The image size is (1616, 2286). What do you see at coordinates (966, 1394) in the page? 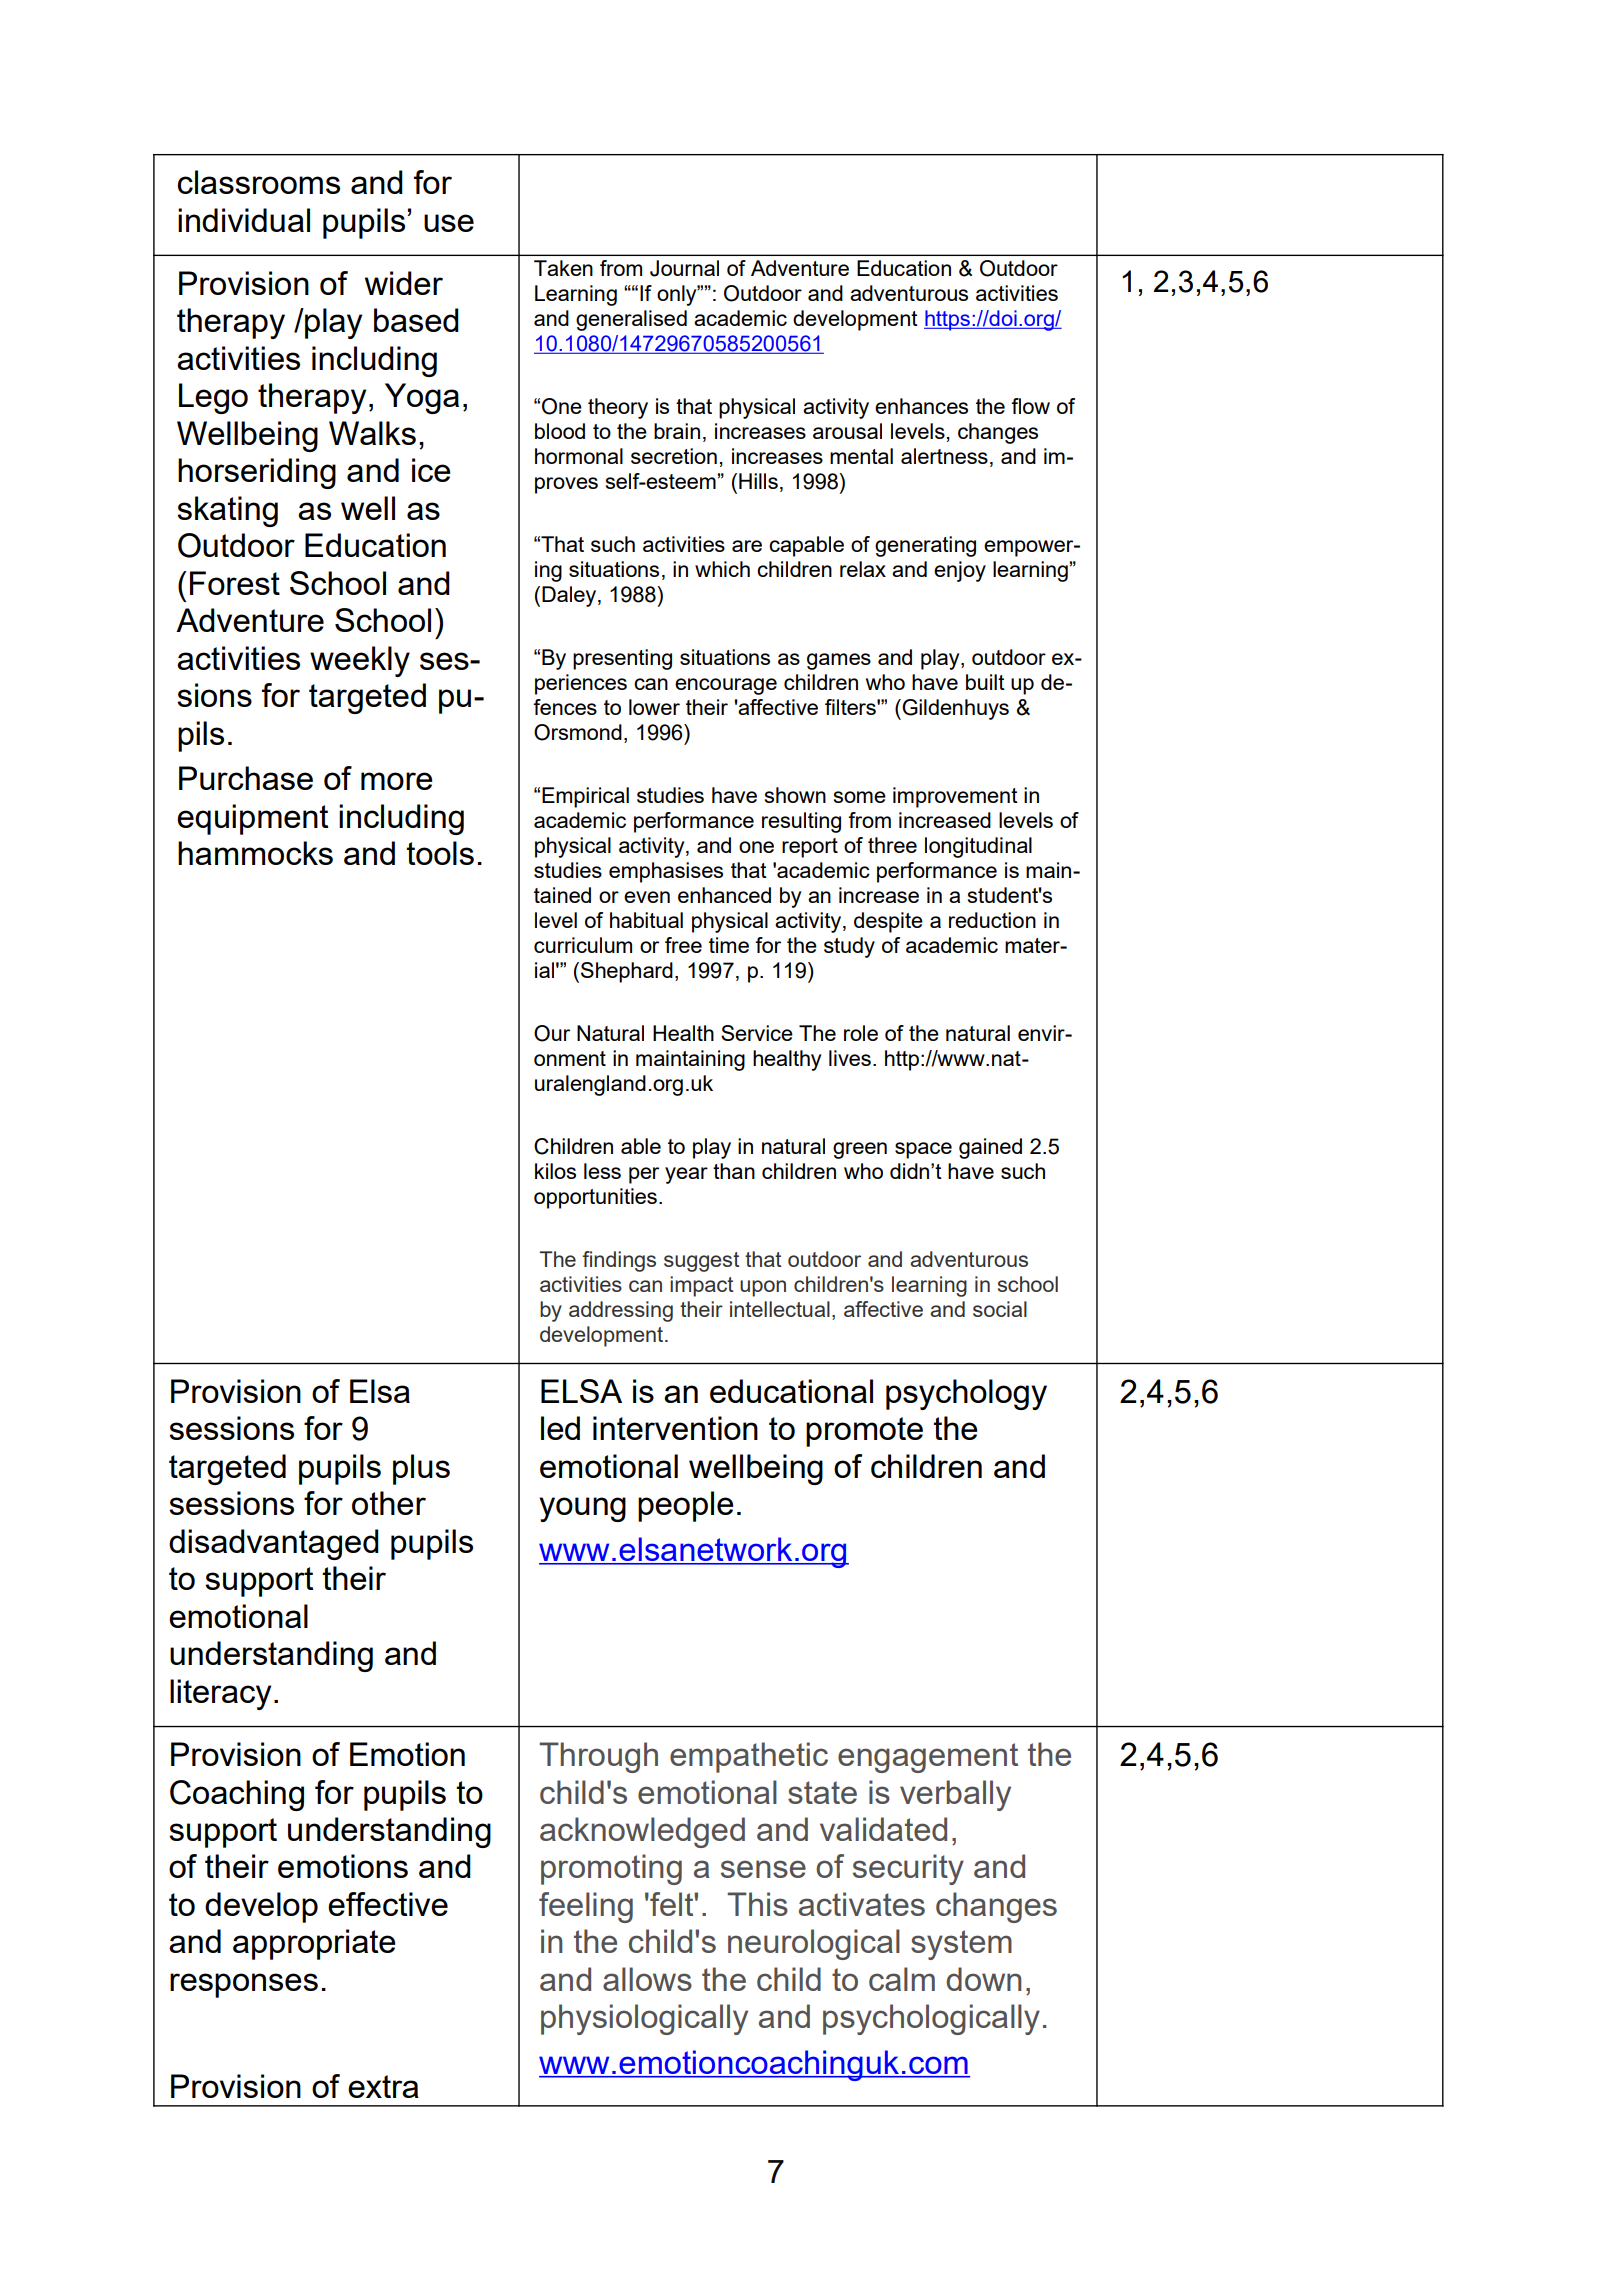
I see `psychology` at bounding box center [966, 1394].
